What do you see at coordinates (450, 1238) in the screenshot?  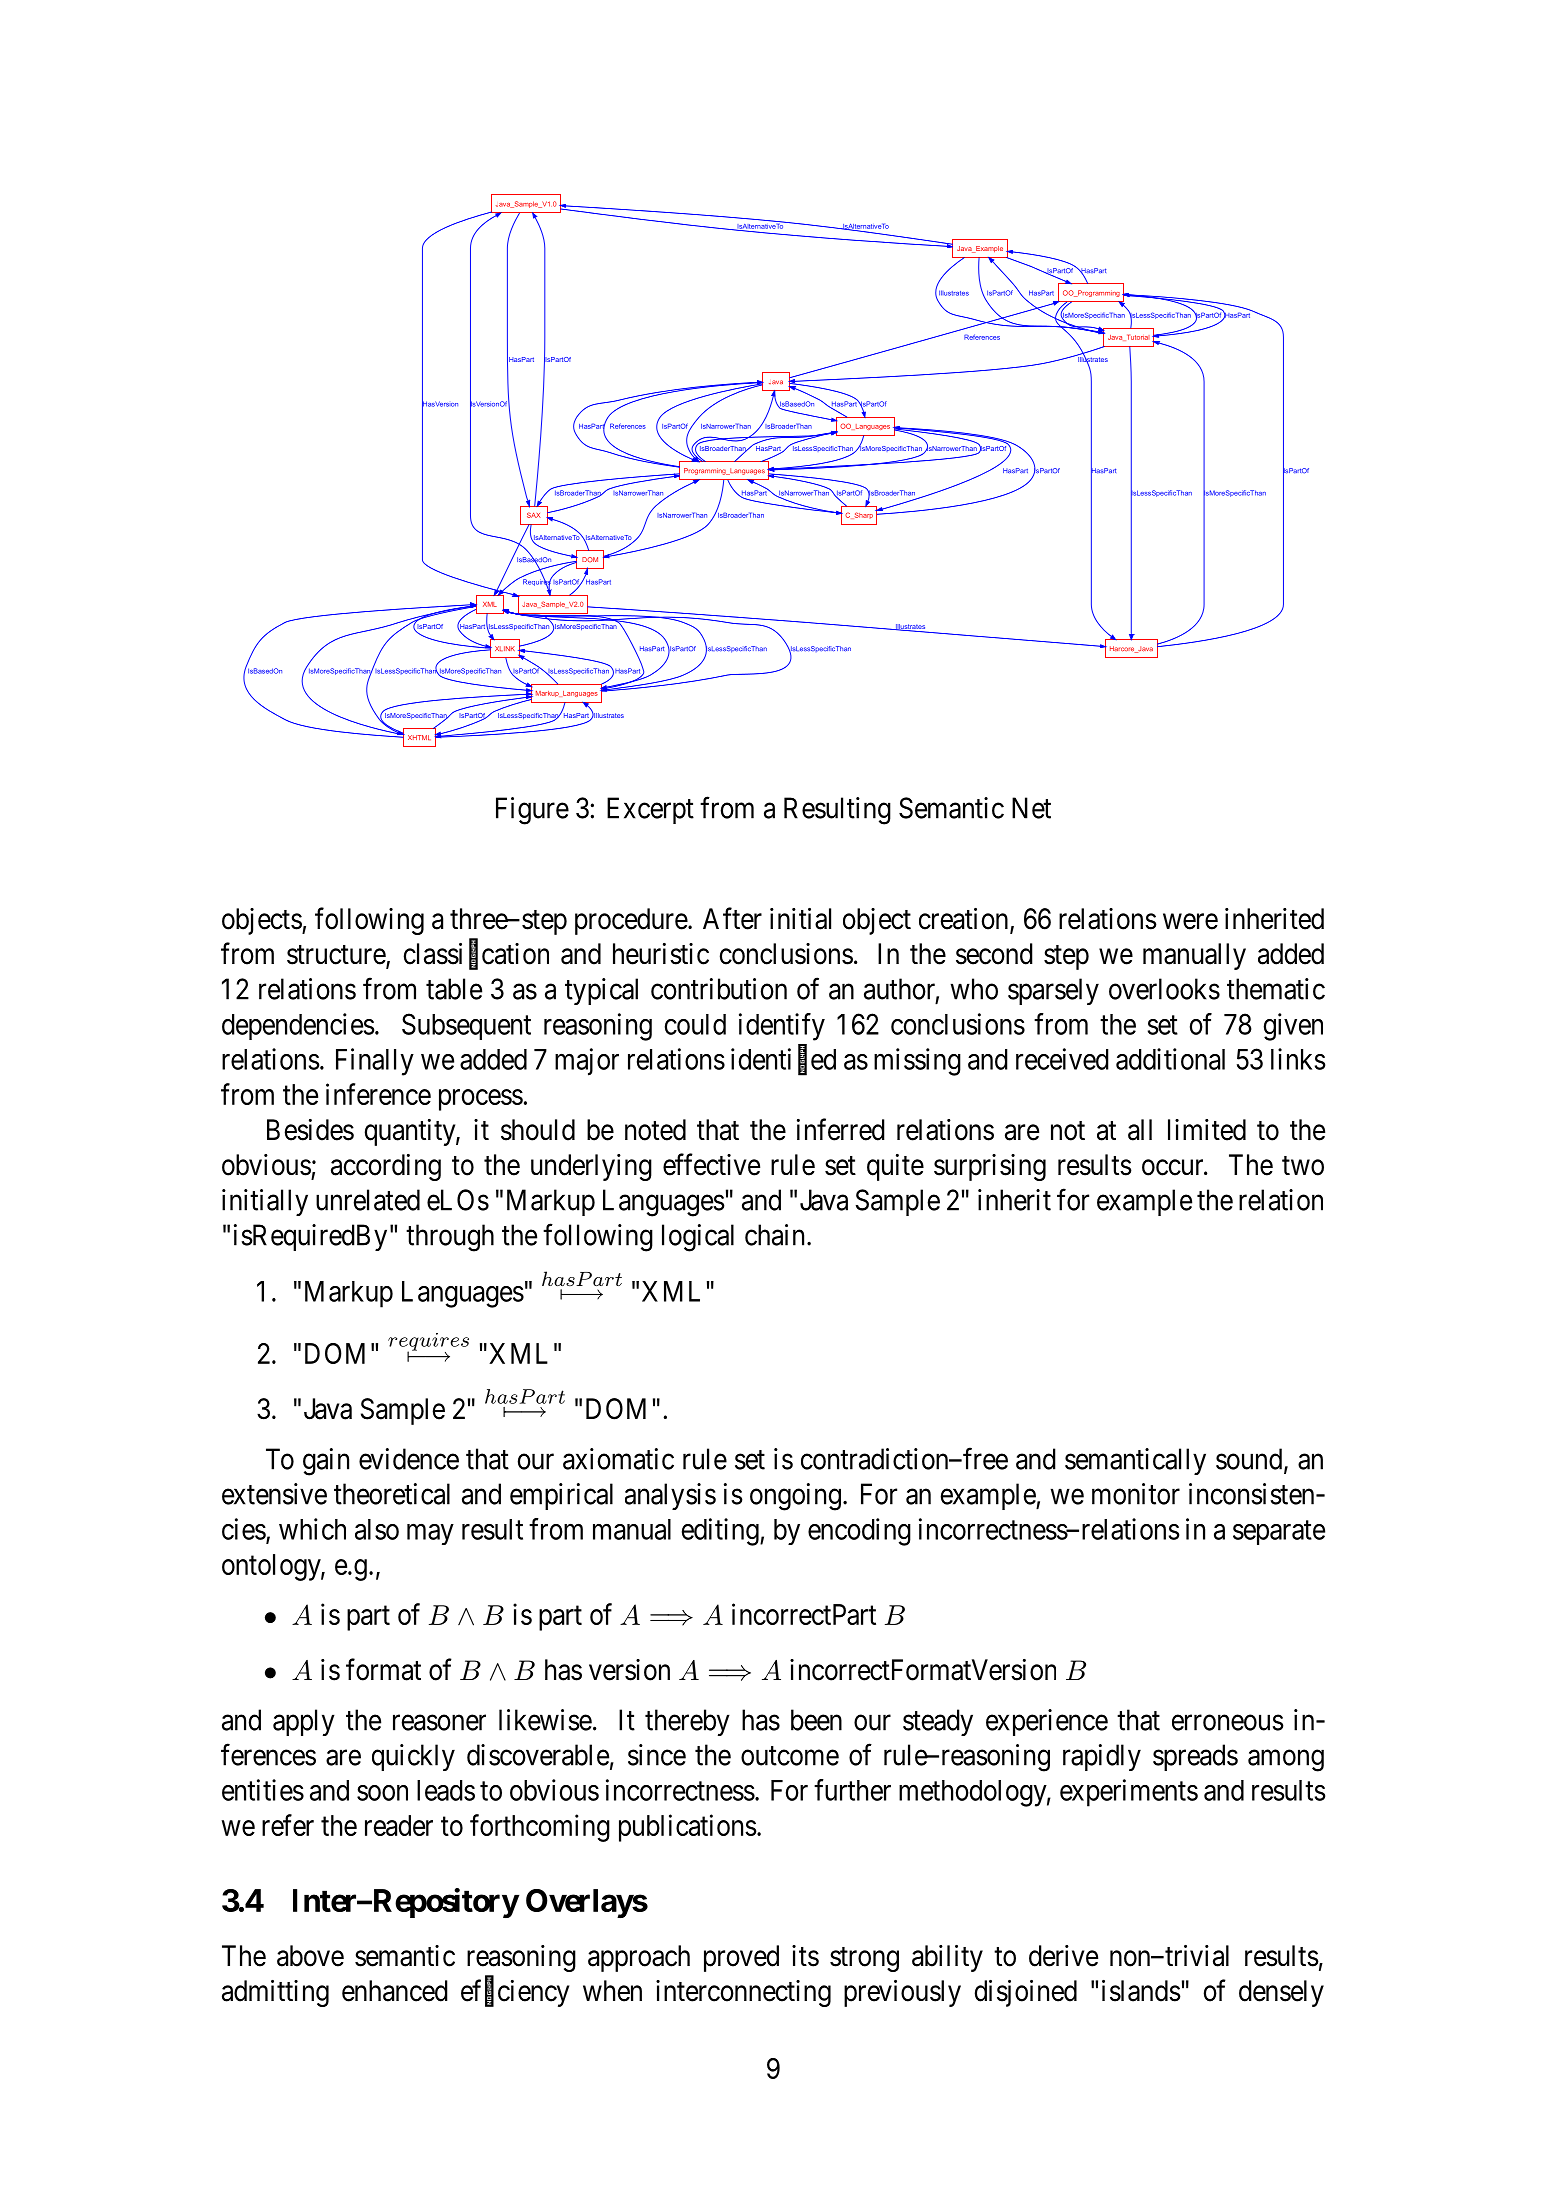 I see `through` at bounding box center [450, 1238].
